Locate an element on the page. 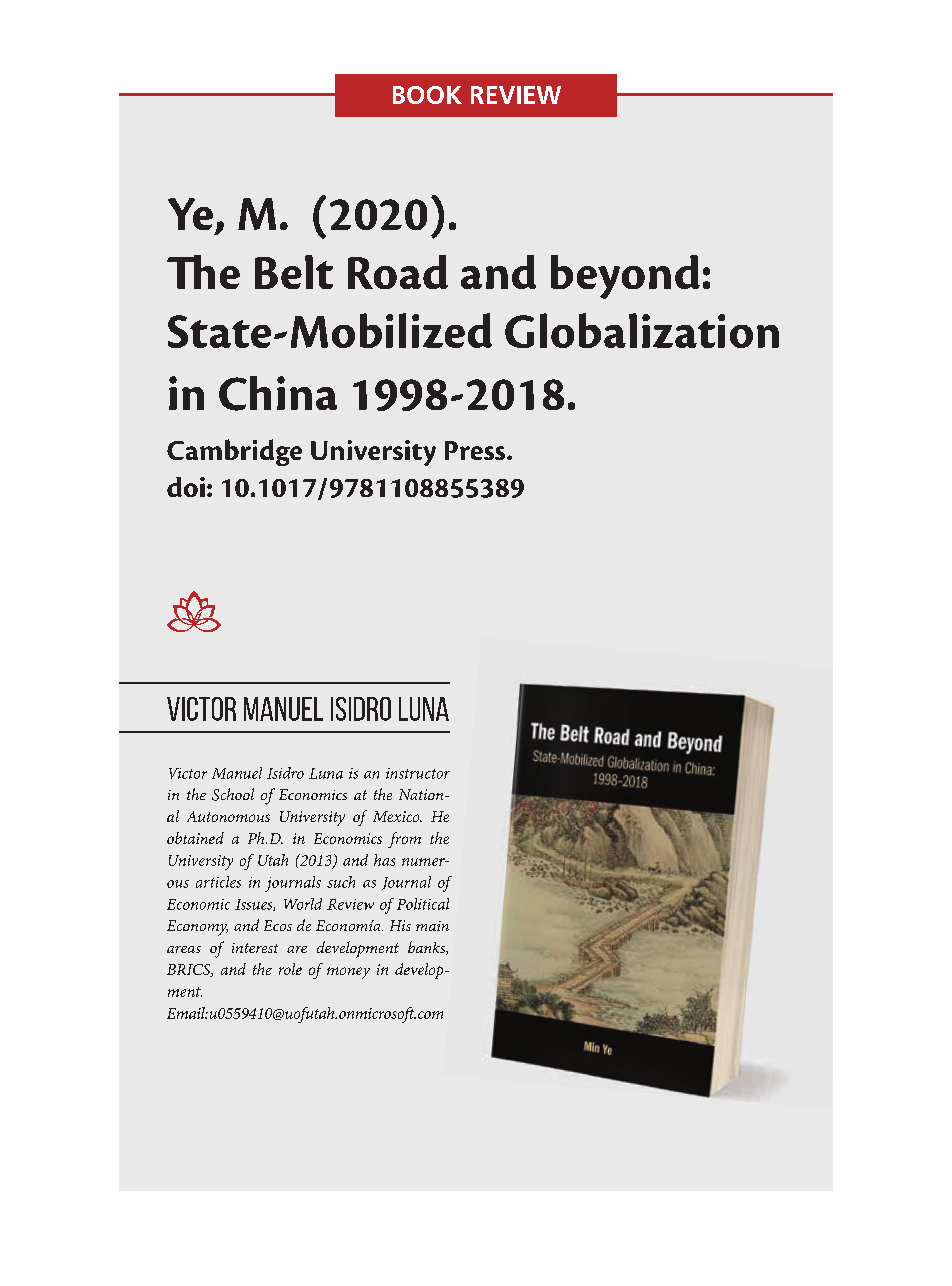 The height and width of the document is (1286, 952). Globalization is located at coordinates (642, 330).
